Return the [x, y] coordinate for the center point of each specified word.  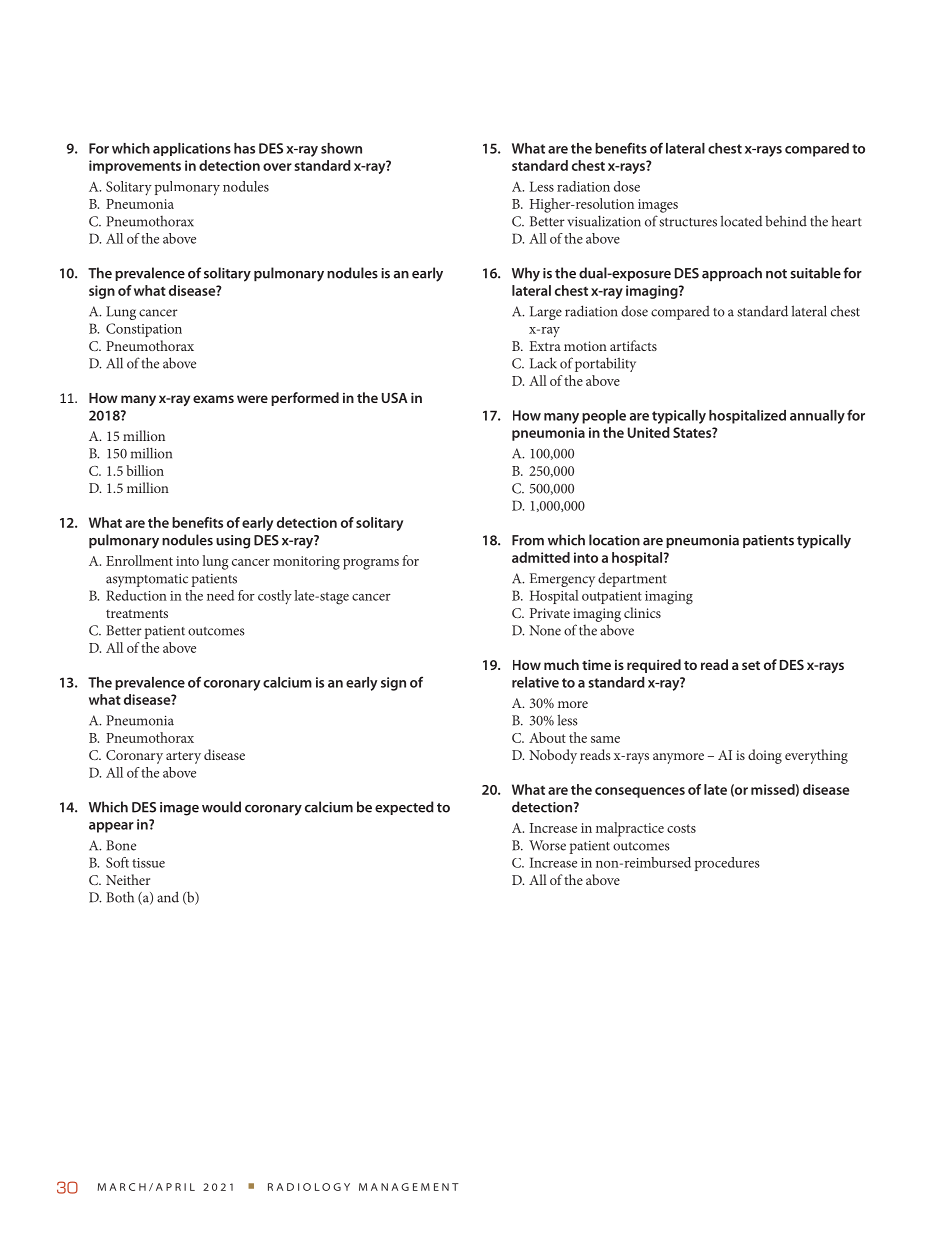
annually [817, 417]
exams [213, 399]
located [742, 221]
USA [395, 397]
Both [120, 897]
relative [535, 682]
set [751, 665]
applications [192, 149]
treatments [137, 613]
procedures [727, 864]
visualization [604, 221]
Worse [547, 845]
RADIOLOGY [309, 1187]
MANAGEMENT [409, 1187]
